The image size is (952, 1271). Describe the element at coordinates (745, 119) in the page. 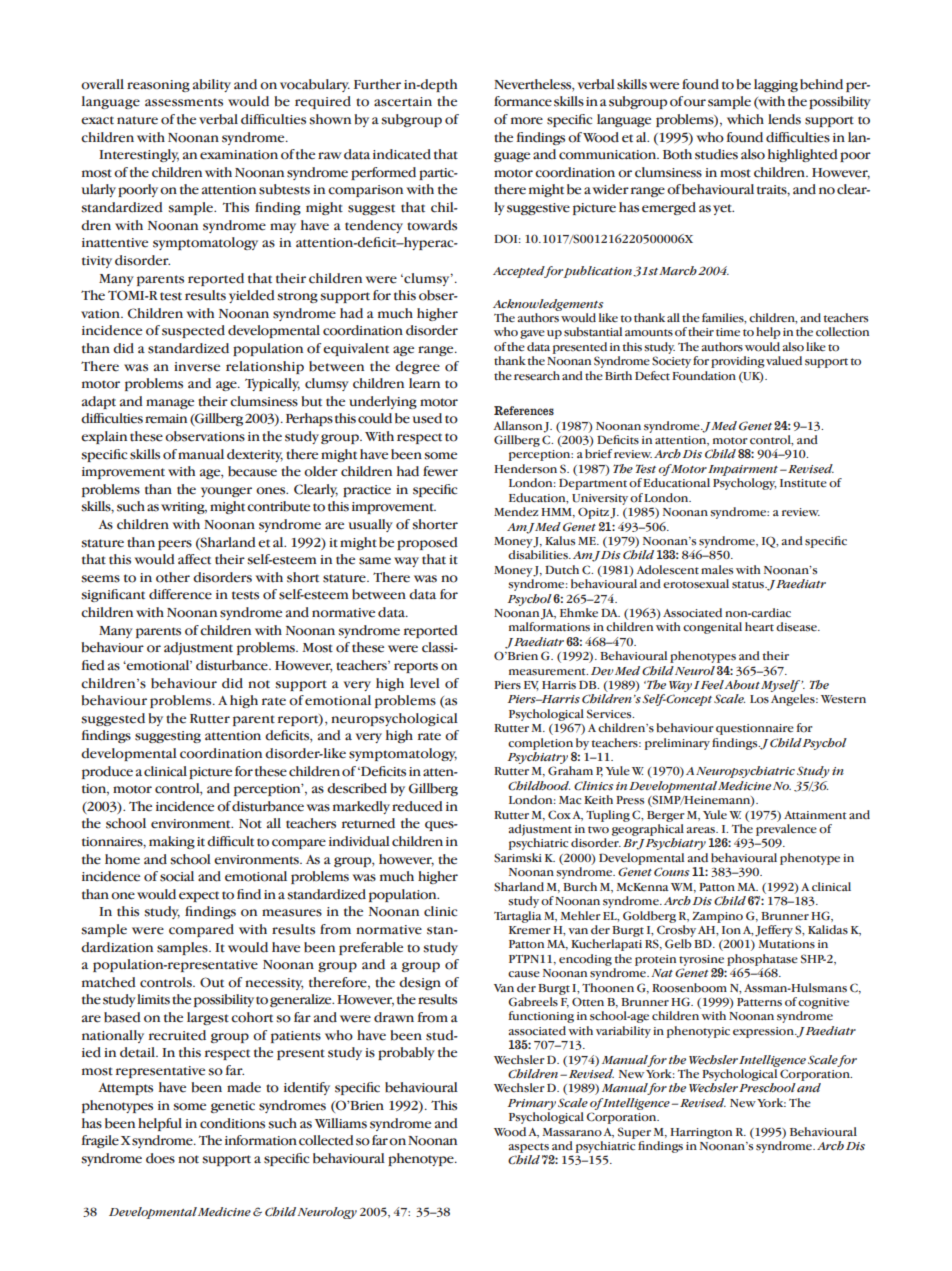

I see `which` at that location.
